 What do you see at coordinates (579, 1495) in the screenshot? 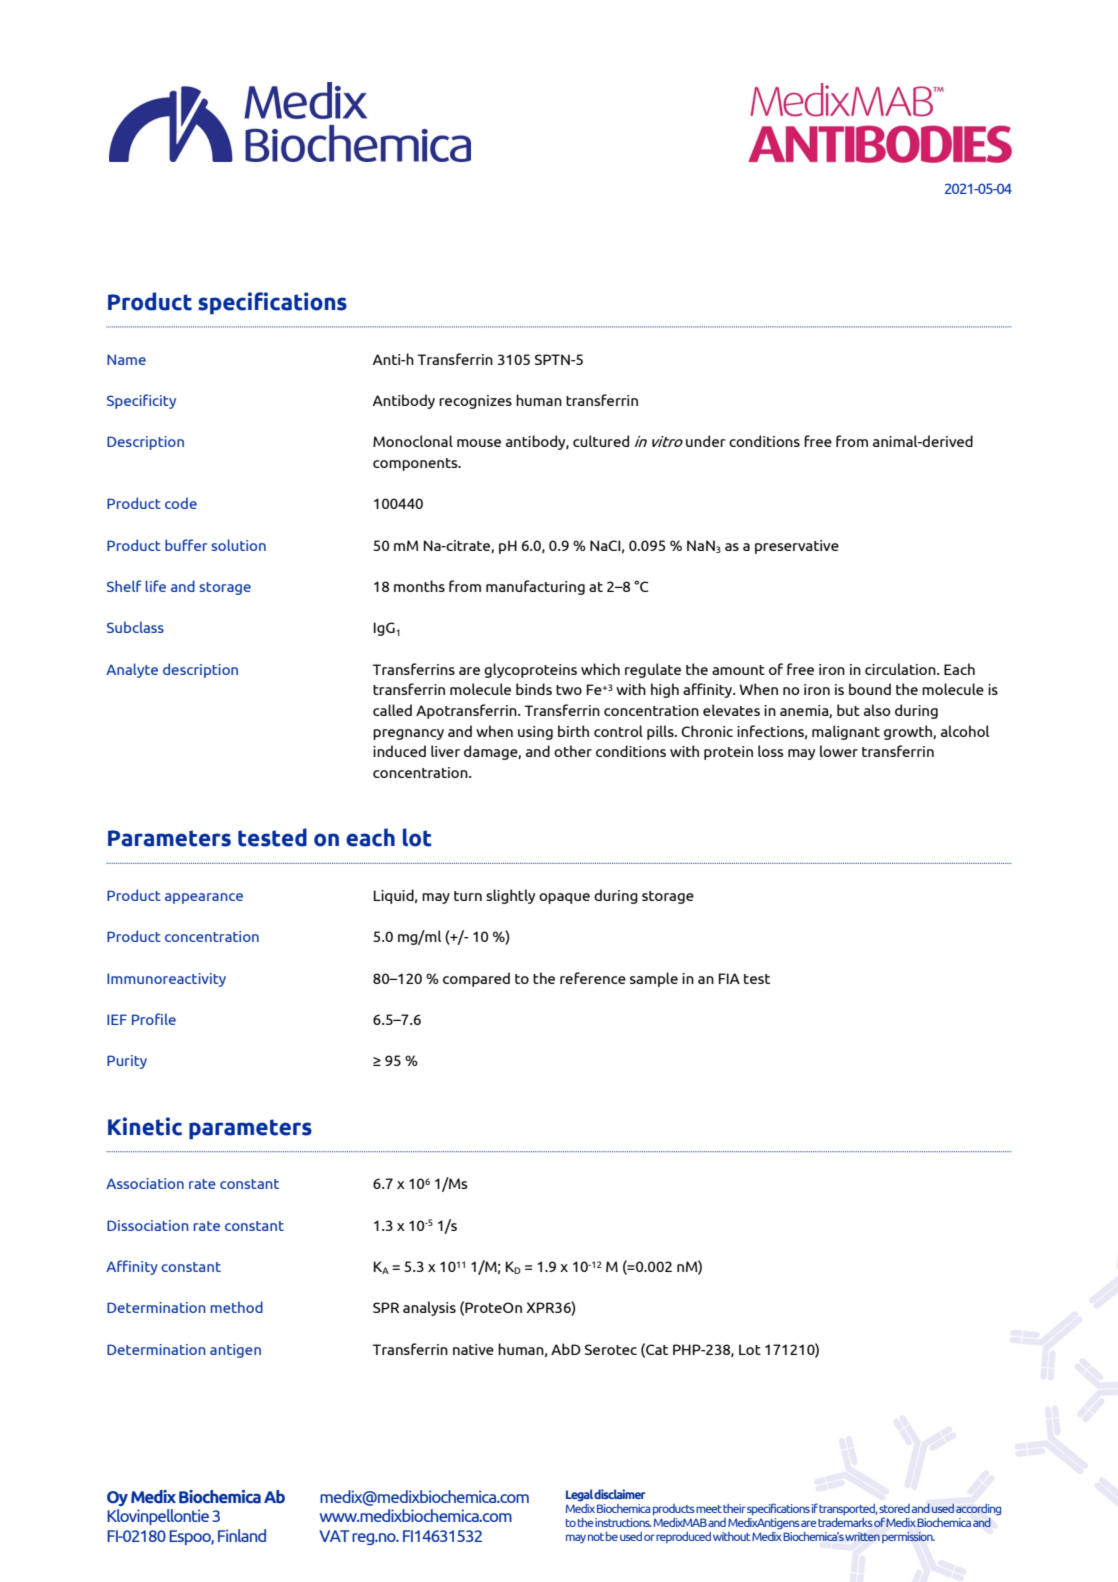
I see `Legal` at bounding box center [579, 1495].
